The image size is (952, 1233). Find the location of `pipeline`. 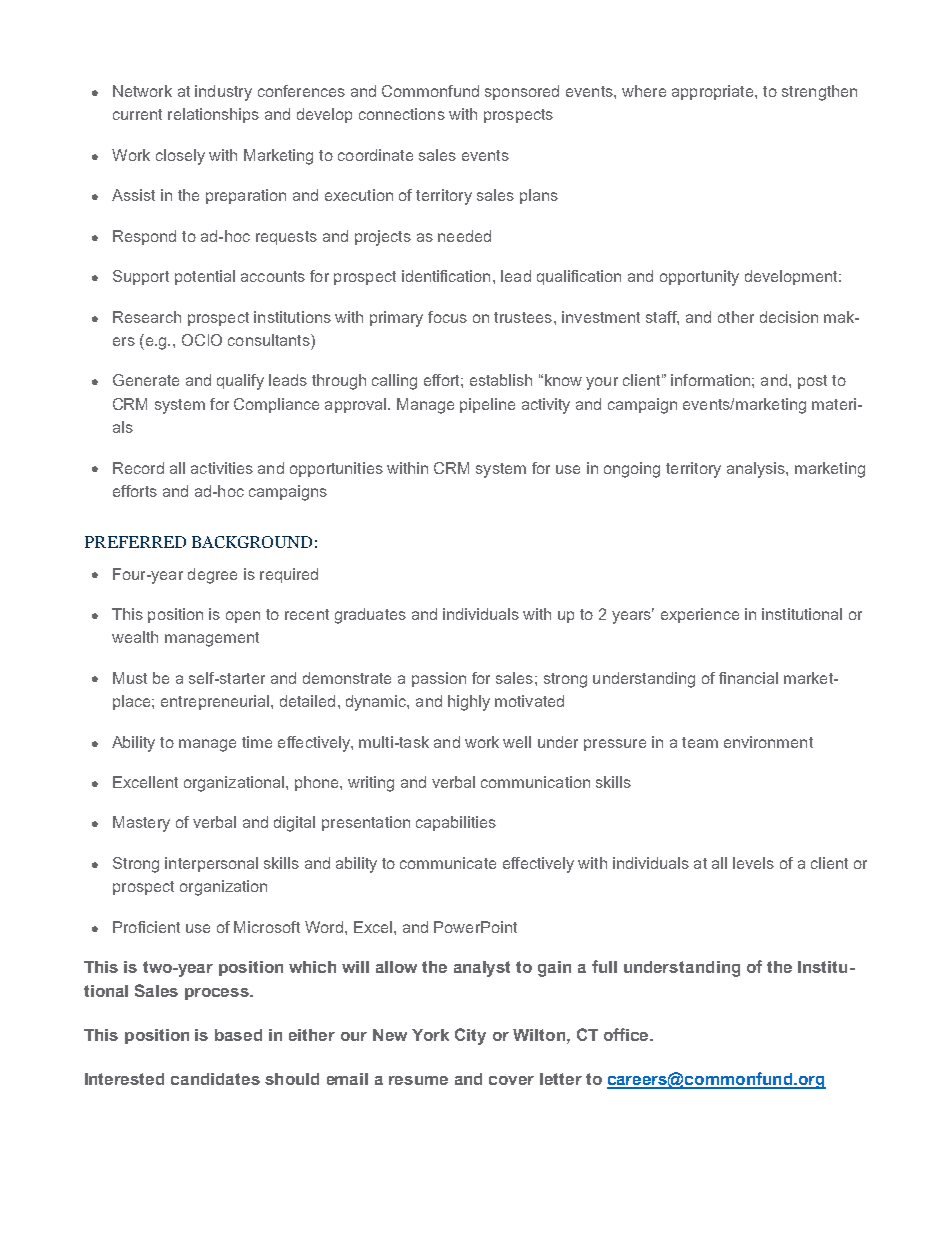

pipeline is located at coordinates (487, 405).
